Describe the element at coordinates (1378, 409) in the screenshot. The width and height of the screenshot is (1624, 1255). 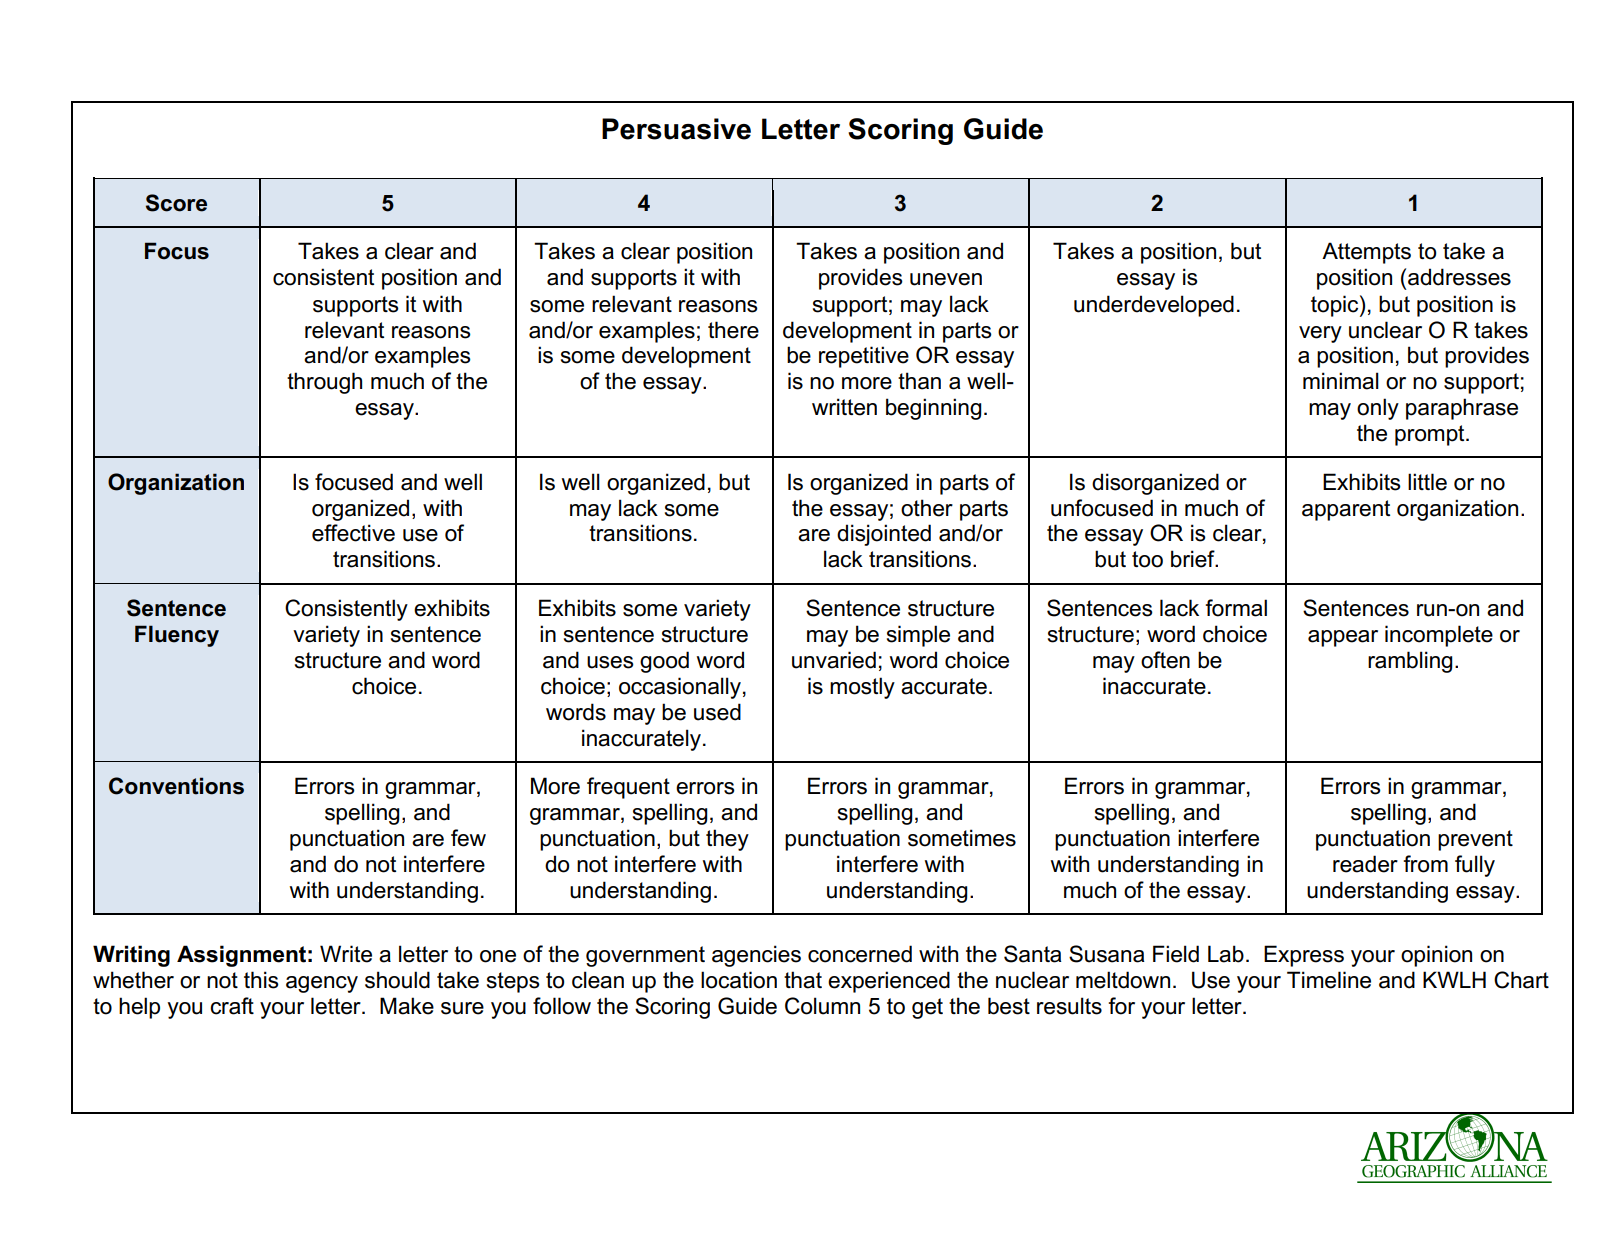
I see `only` at that location.
